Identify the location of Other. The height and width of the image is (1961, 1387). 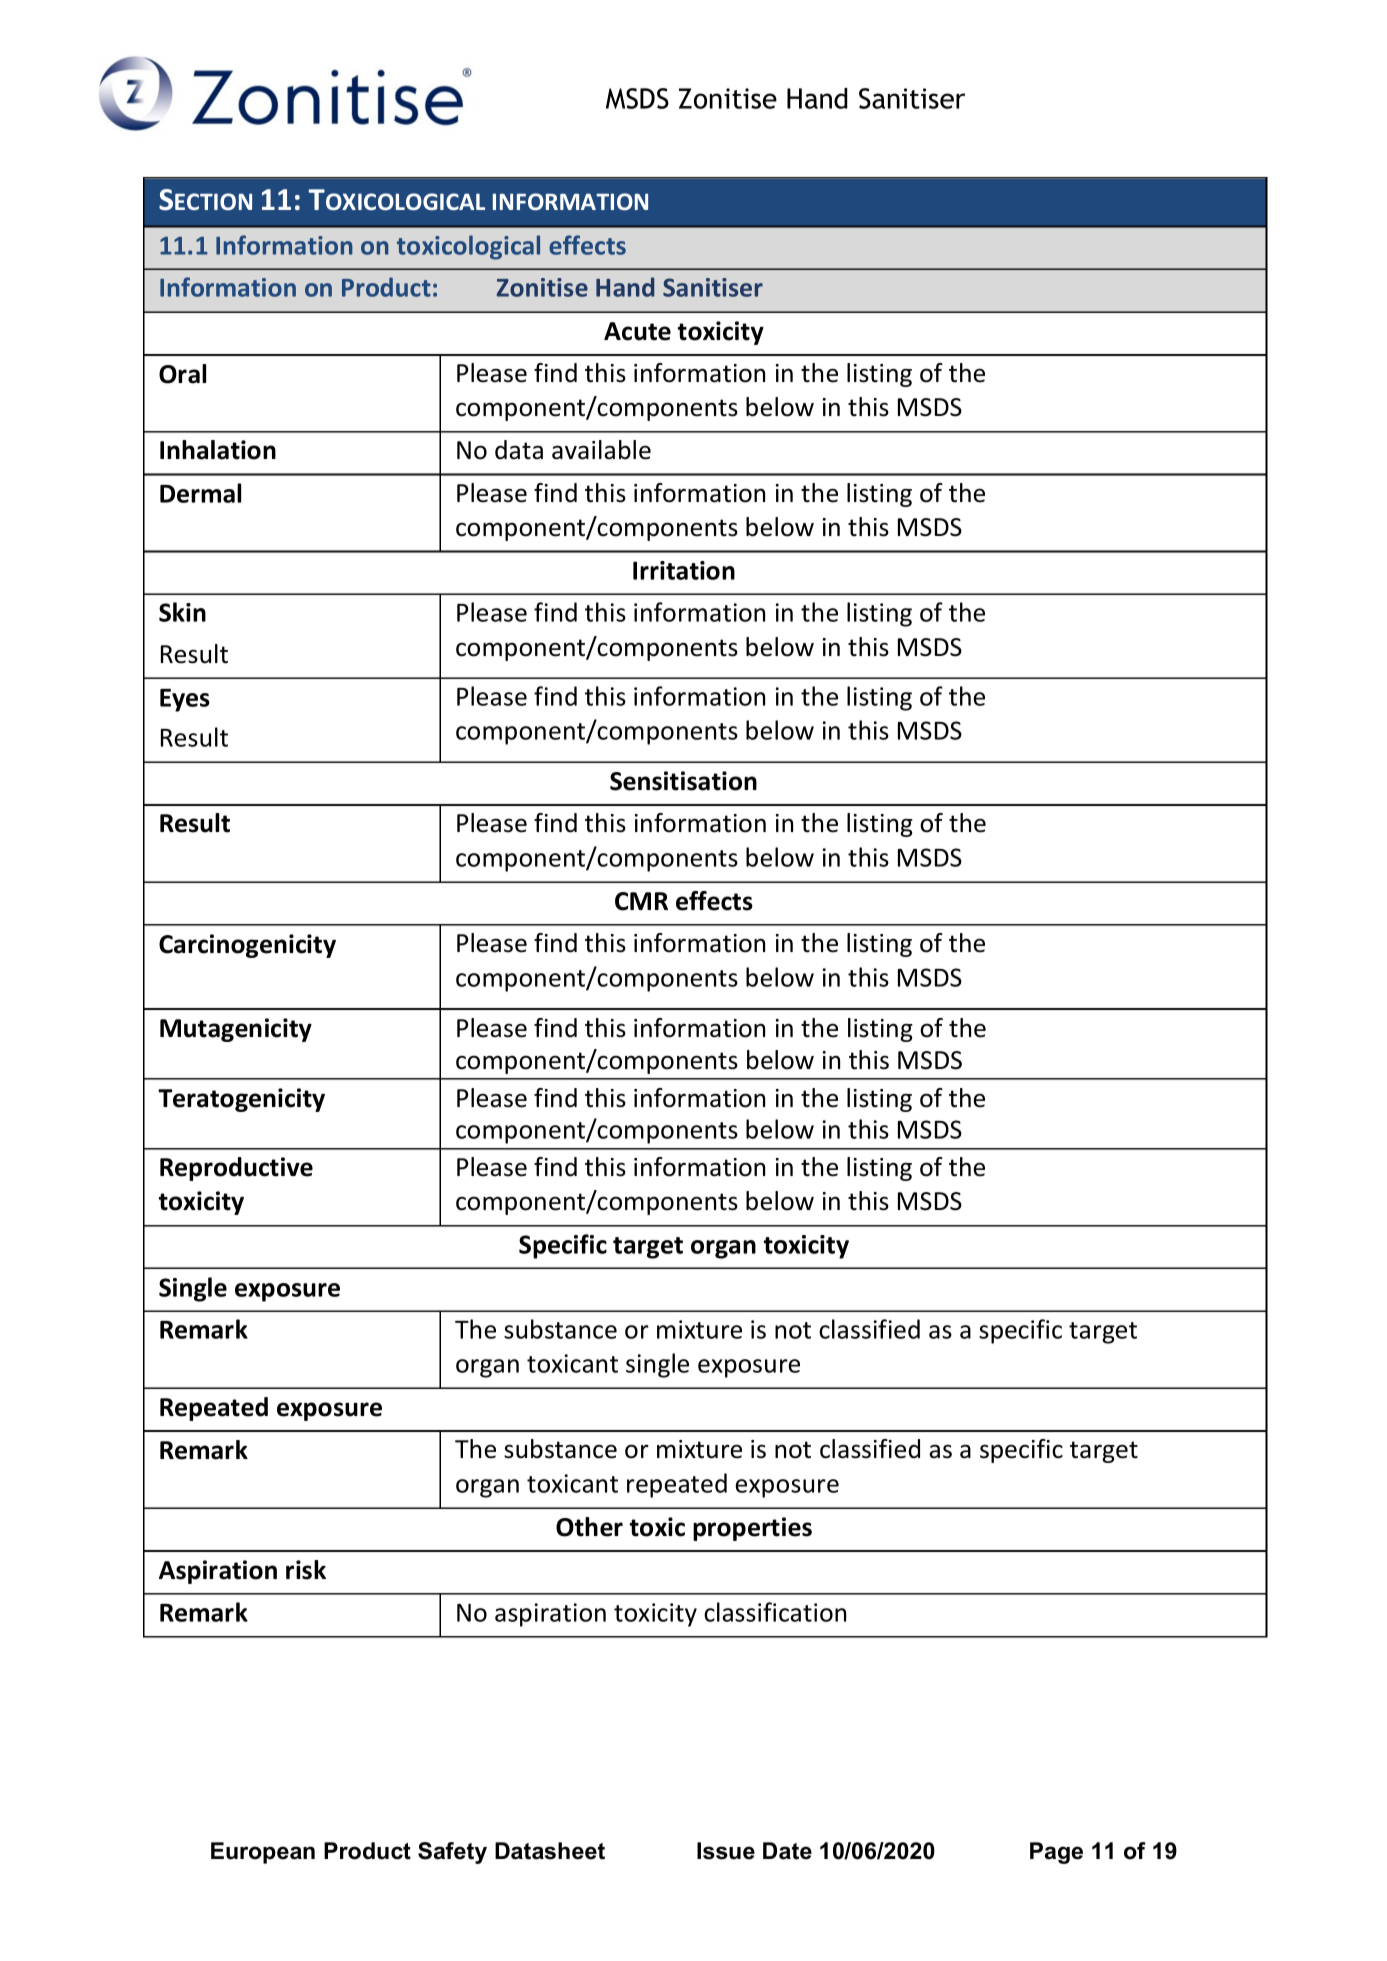
(589, 1527).
